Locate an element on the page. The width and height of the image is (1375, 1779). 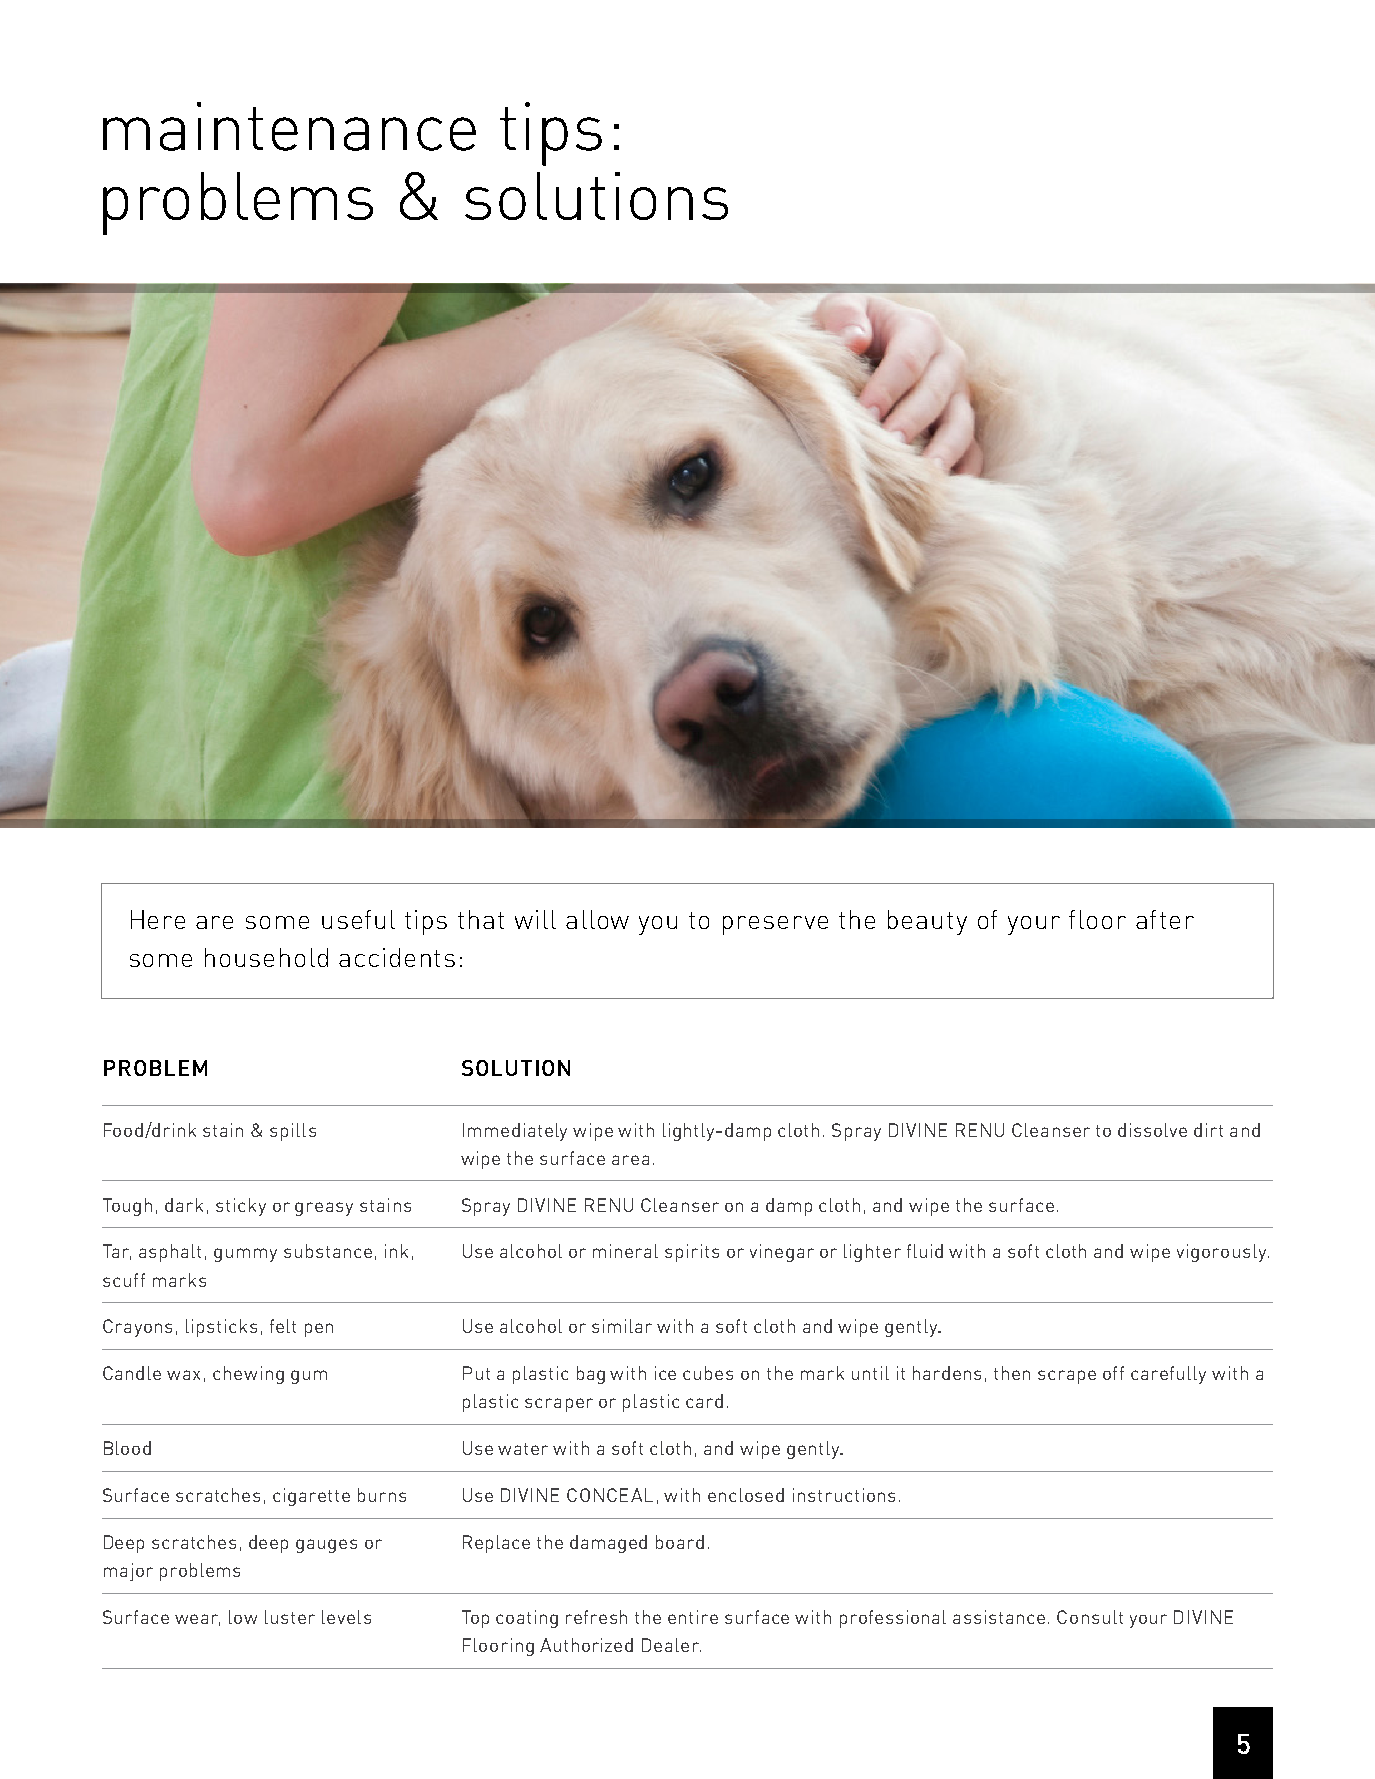
maintenance is located at coordinates (289, 126).
